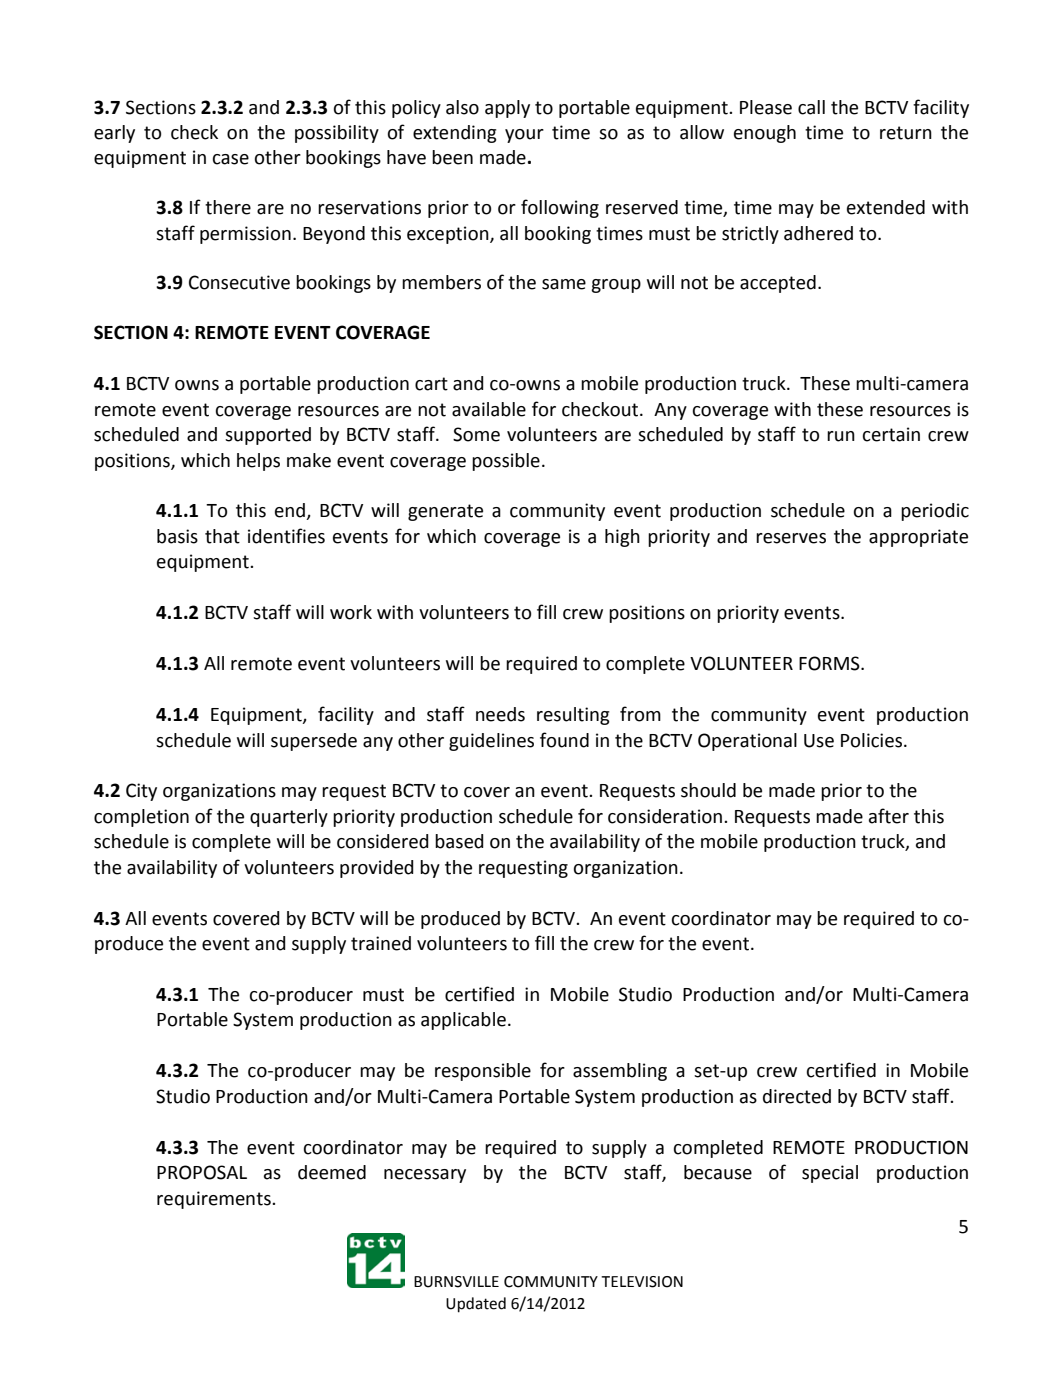 The width and height of the document is (1063, 1376). What do you see at coordinates (215, 1200) in the document?
I see `requirements` at bounding box center [215, 1200].
